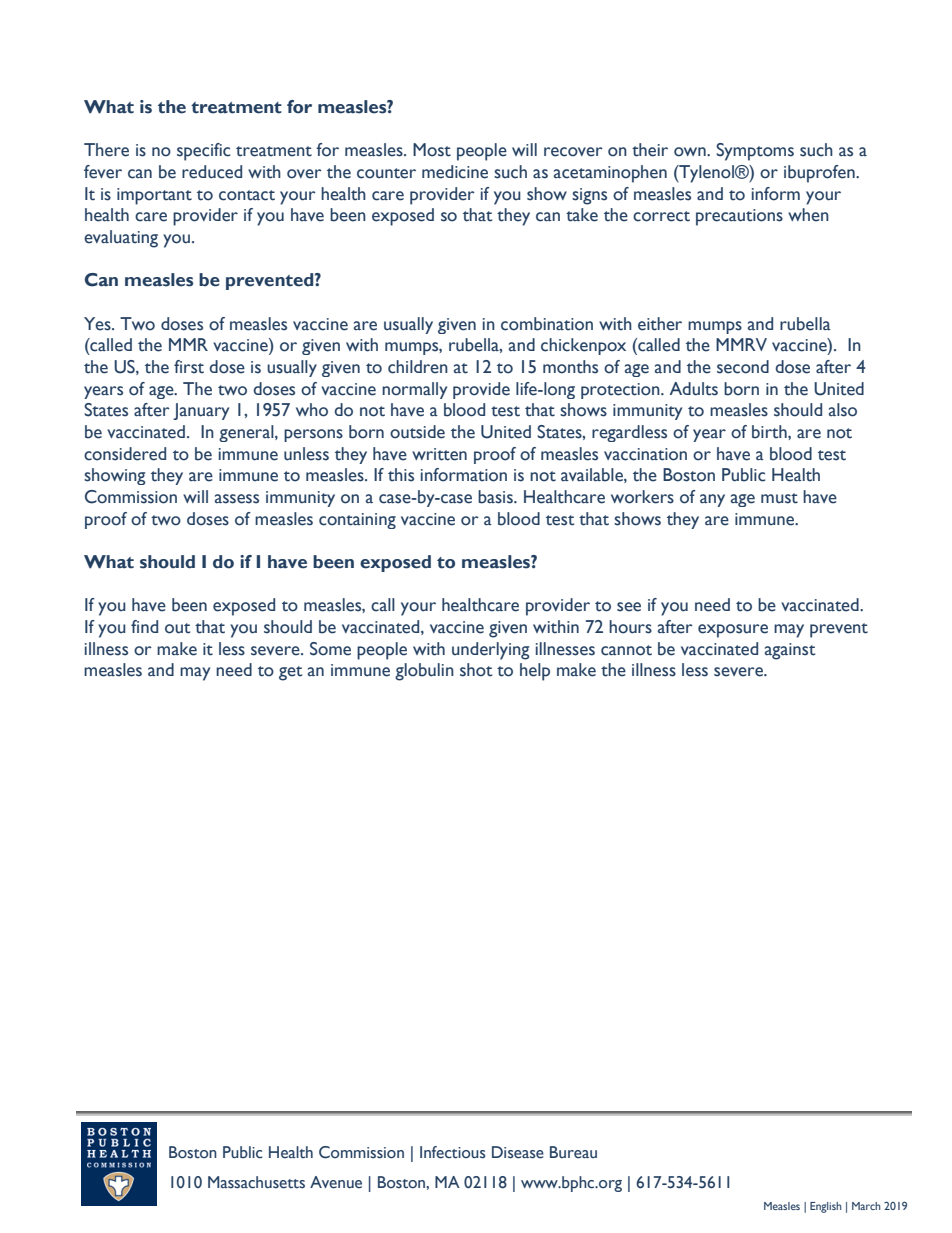  Describe the element at coordinates (237, 499) in the screenshot. I see `assess` at that location.
